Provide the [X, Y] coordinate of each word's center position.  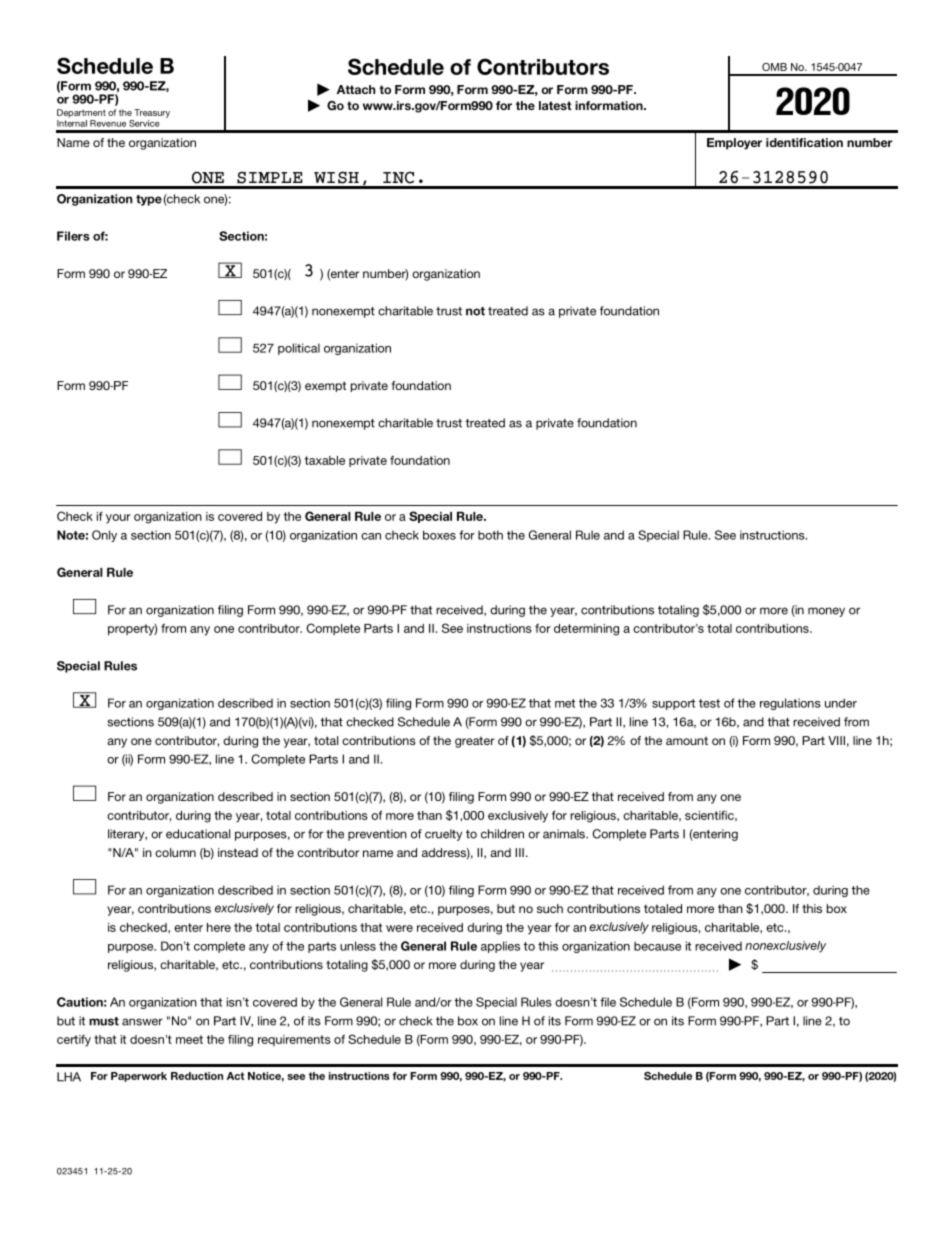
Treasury [152, 113]
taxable [325, 460]
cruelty [443, 835]
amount [687, 740]
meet [189, 1039]
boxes [439, 535]
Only [104, 536]
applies [500, 947]
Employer [734, 144]
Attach [356, 89]
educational [198, 834]
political [299, 349]
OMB [774, 67]
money [826, 612]
